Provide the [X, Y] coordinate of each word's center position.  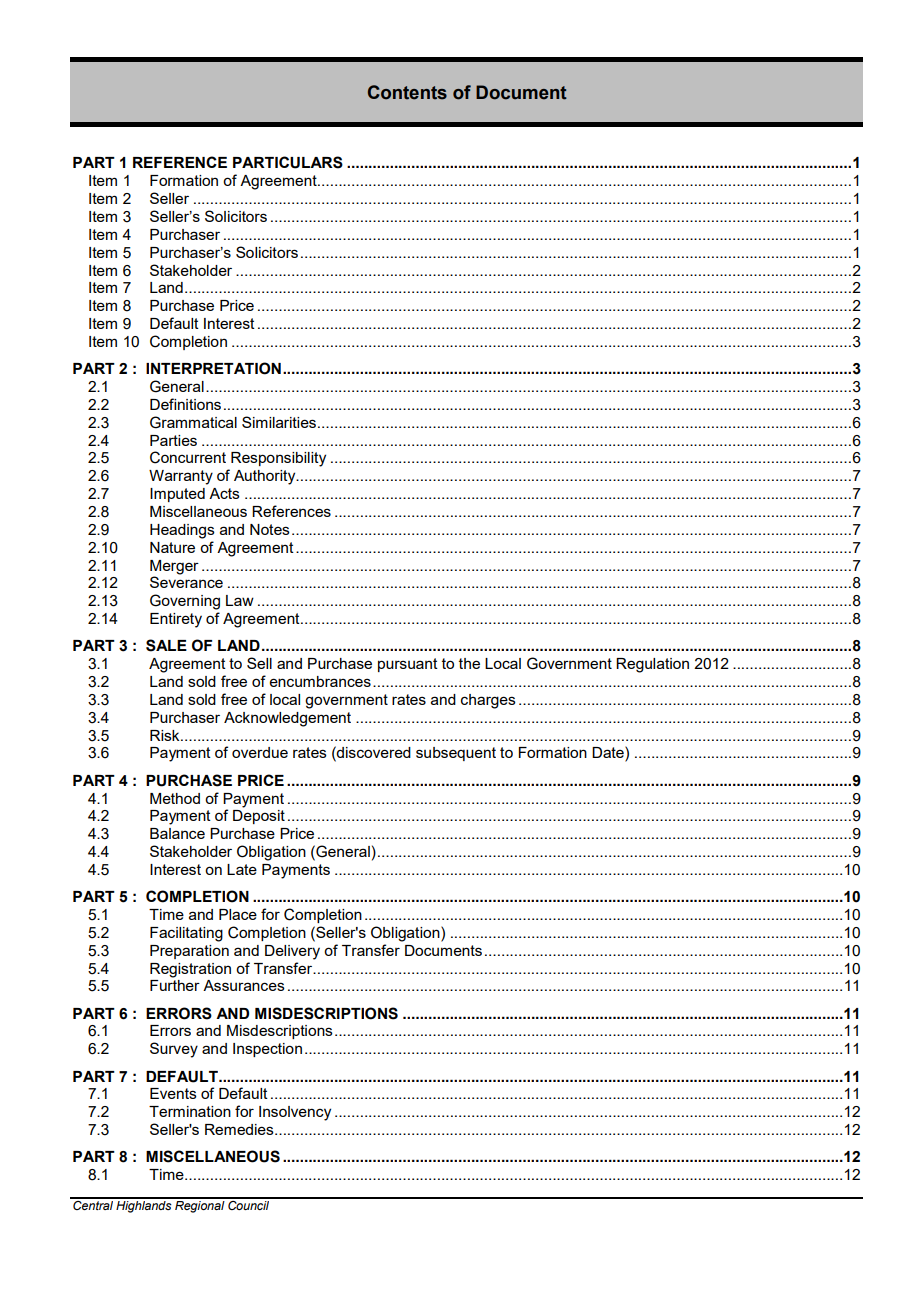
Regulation [652, 665]
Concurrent [188, 457]
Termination [190, 1111]
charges [488, 701]
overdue [260, 752]
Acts [224, 493]
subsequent [456, 754]
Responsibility [278, 459]
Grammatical [193, 422]
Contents [407, 92]
